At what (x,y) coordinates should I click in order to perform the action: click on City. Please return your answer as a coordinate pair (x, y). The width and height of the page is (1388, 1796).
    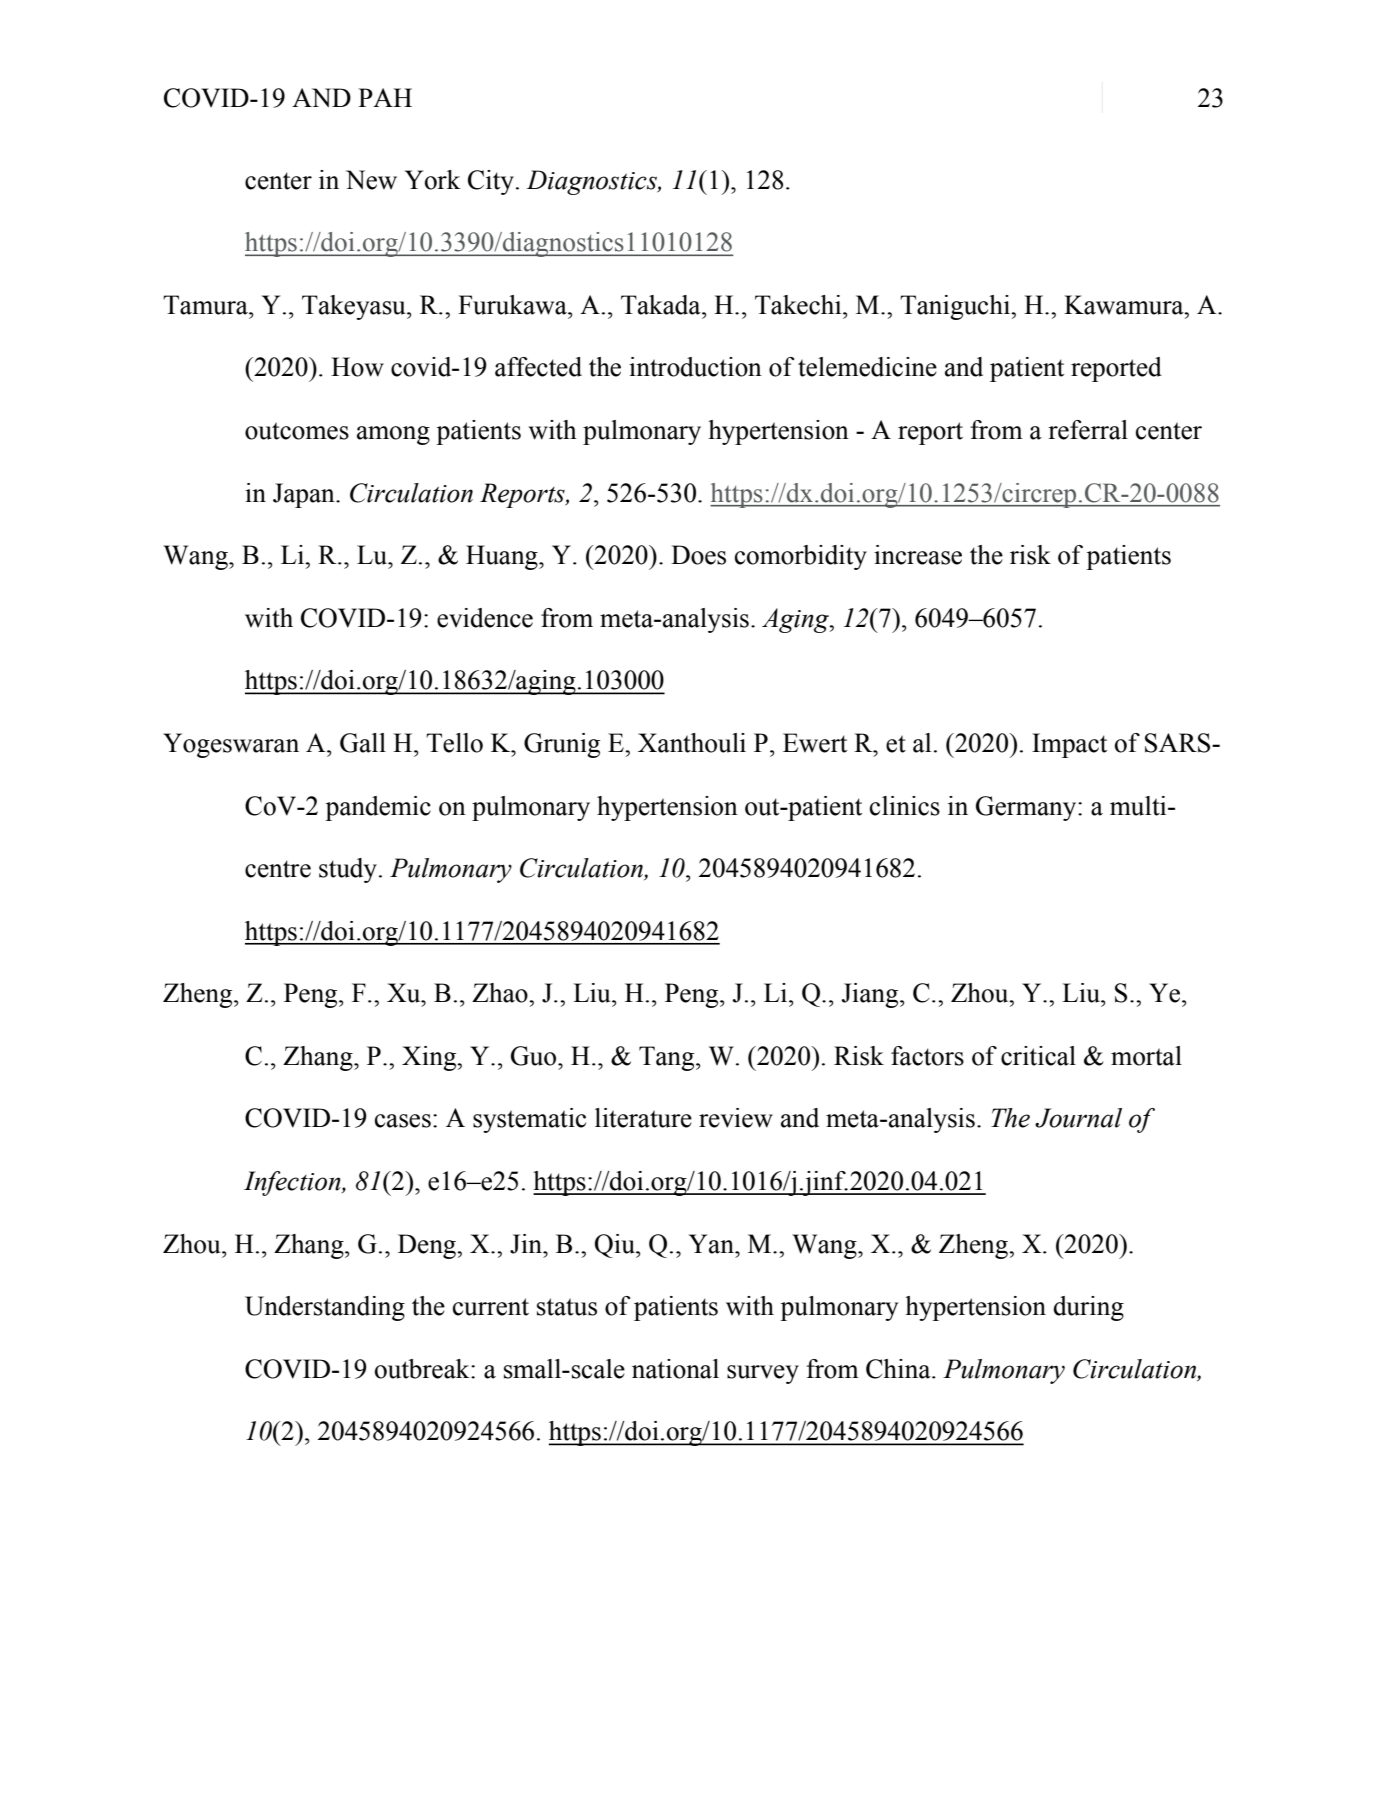
    Looking at the image, I should click on (491, 182).
